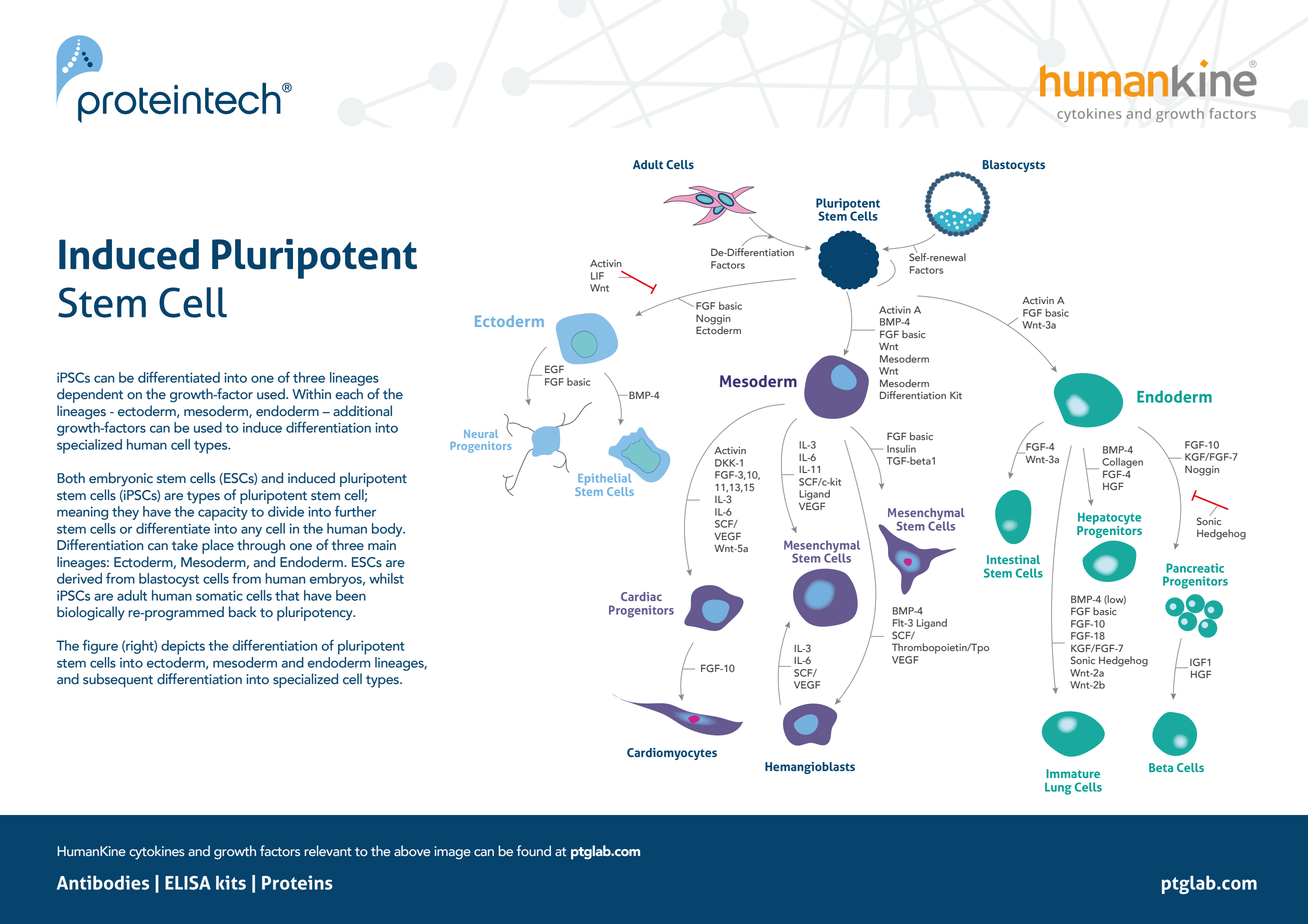 This image has height=924, width=1308. What do you see at coordinates (641, 596) in the image?
I see `Cardiac` at bounding box center [641, 596].
